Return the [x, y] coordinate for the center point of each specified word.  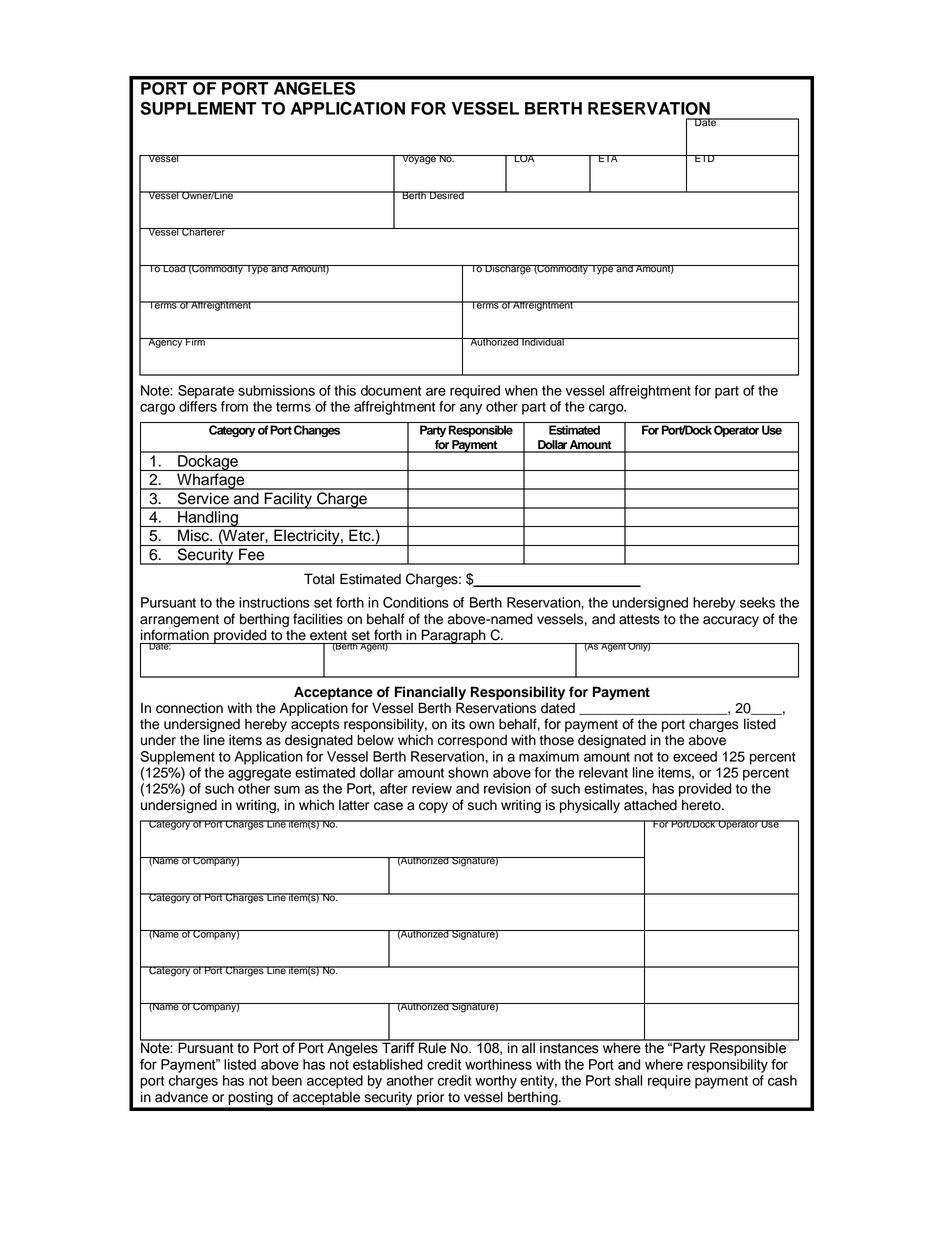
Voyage [419, 160]
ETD [705, 158]
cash [782, 1080]
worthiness [498, 1064]
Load [175, 269]
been [287, 1080]
